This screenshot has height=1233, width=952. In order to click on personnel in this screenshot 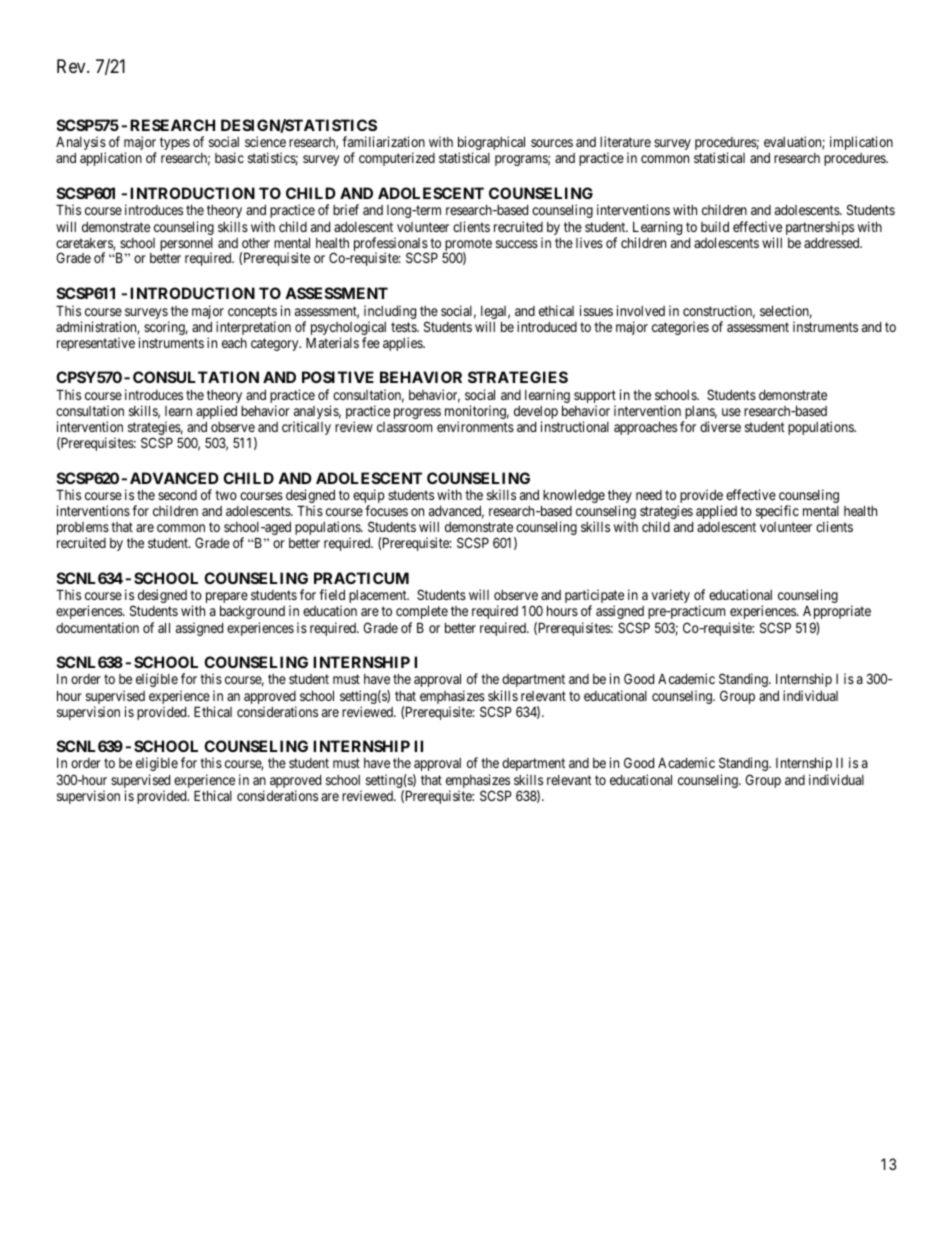, I will do `click(186, 245)`.
